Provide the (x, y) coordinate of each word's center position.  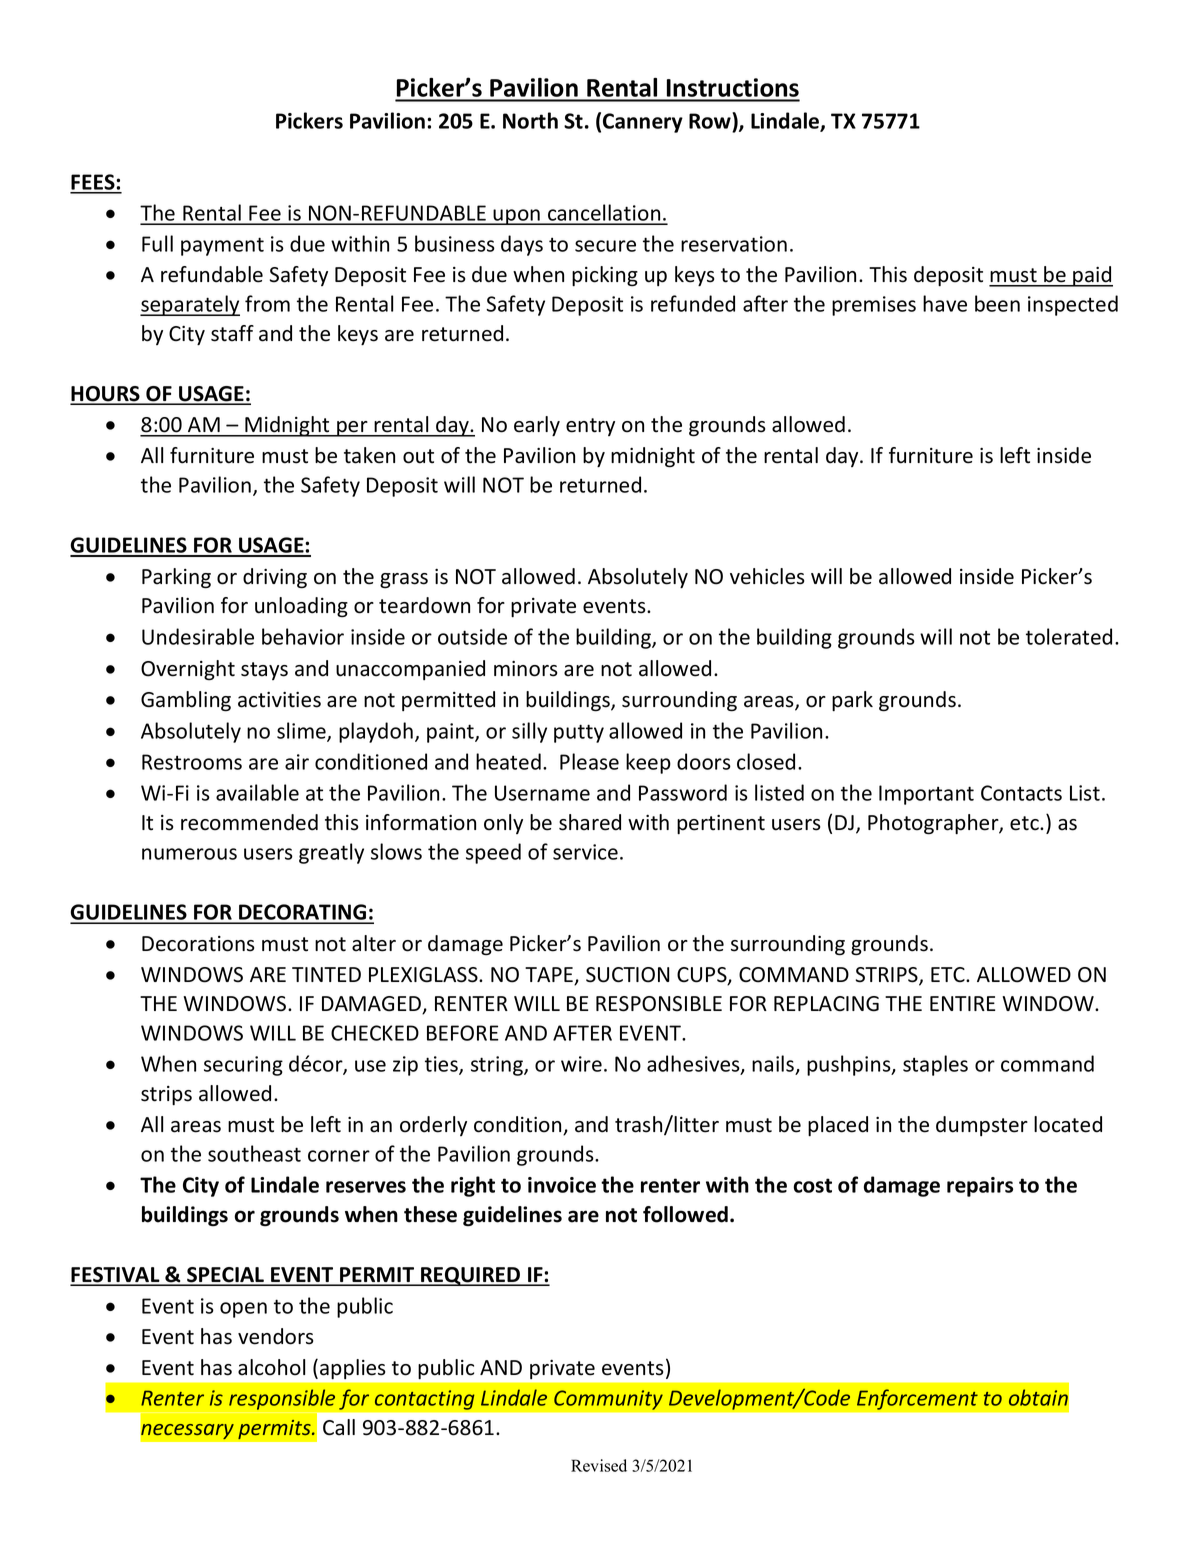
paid (1092, 276)
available (257, 792)
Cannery (643, 123)
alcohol (271, 1367)
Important (926, 795)
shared (590, 822)
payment (222, 246)
